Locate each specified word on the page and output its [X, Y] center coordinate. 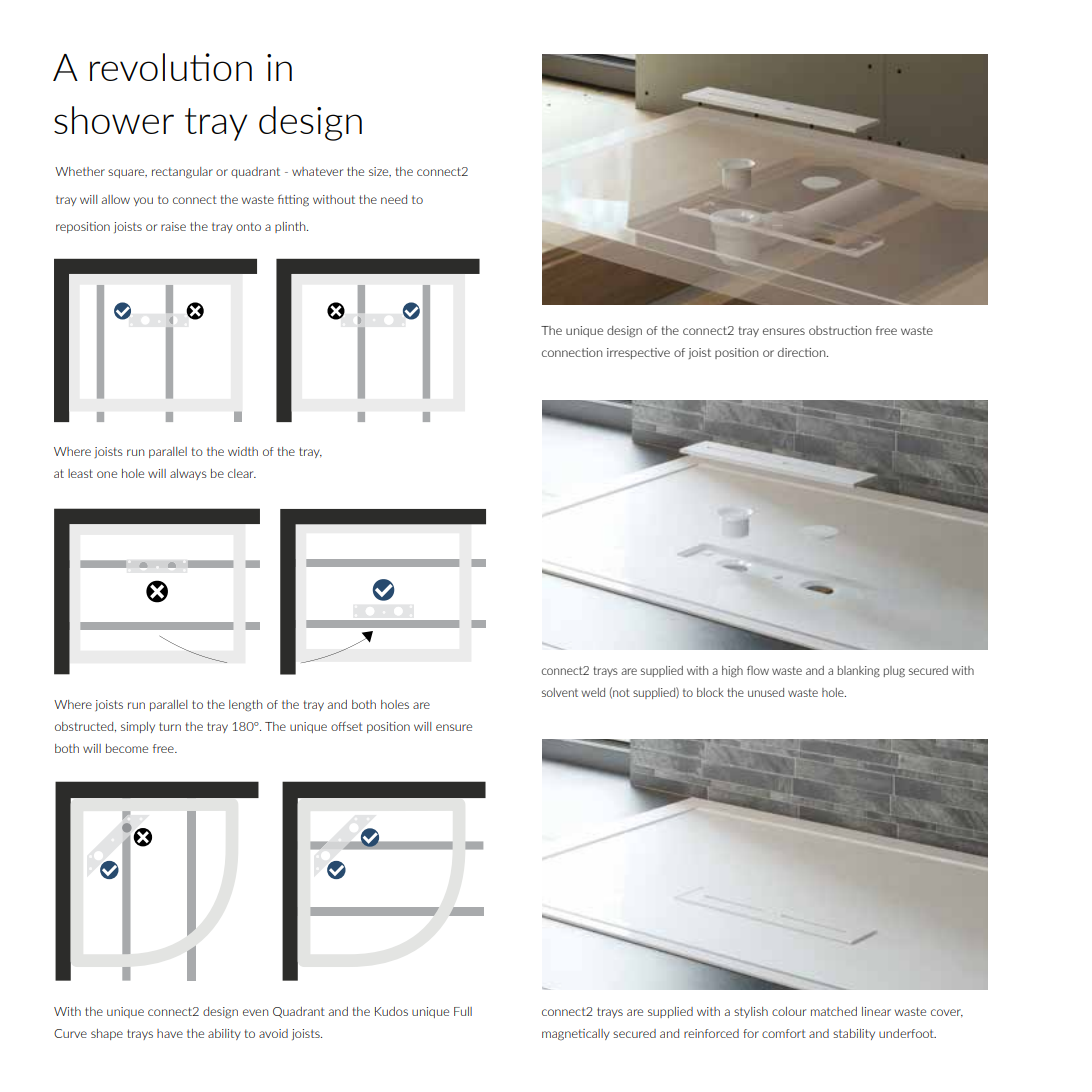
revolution [171, 67]
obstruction [840, 330]
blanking [859, 672]
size [380, 172]
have [170, 1033]
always [188, 474]
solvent [560, 692]
